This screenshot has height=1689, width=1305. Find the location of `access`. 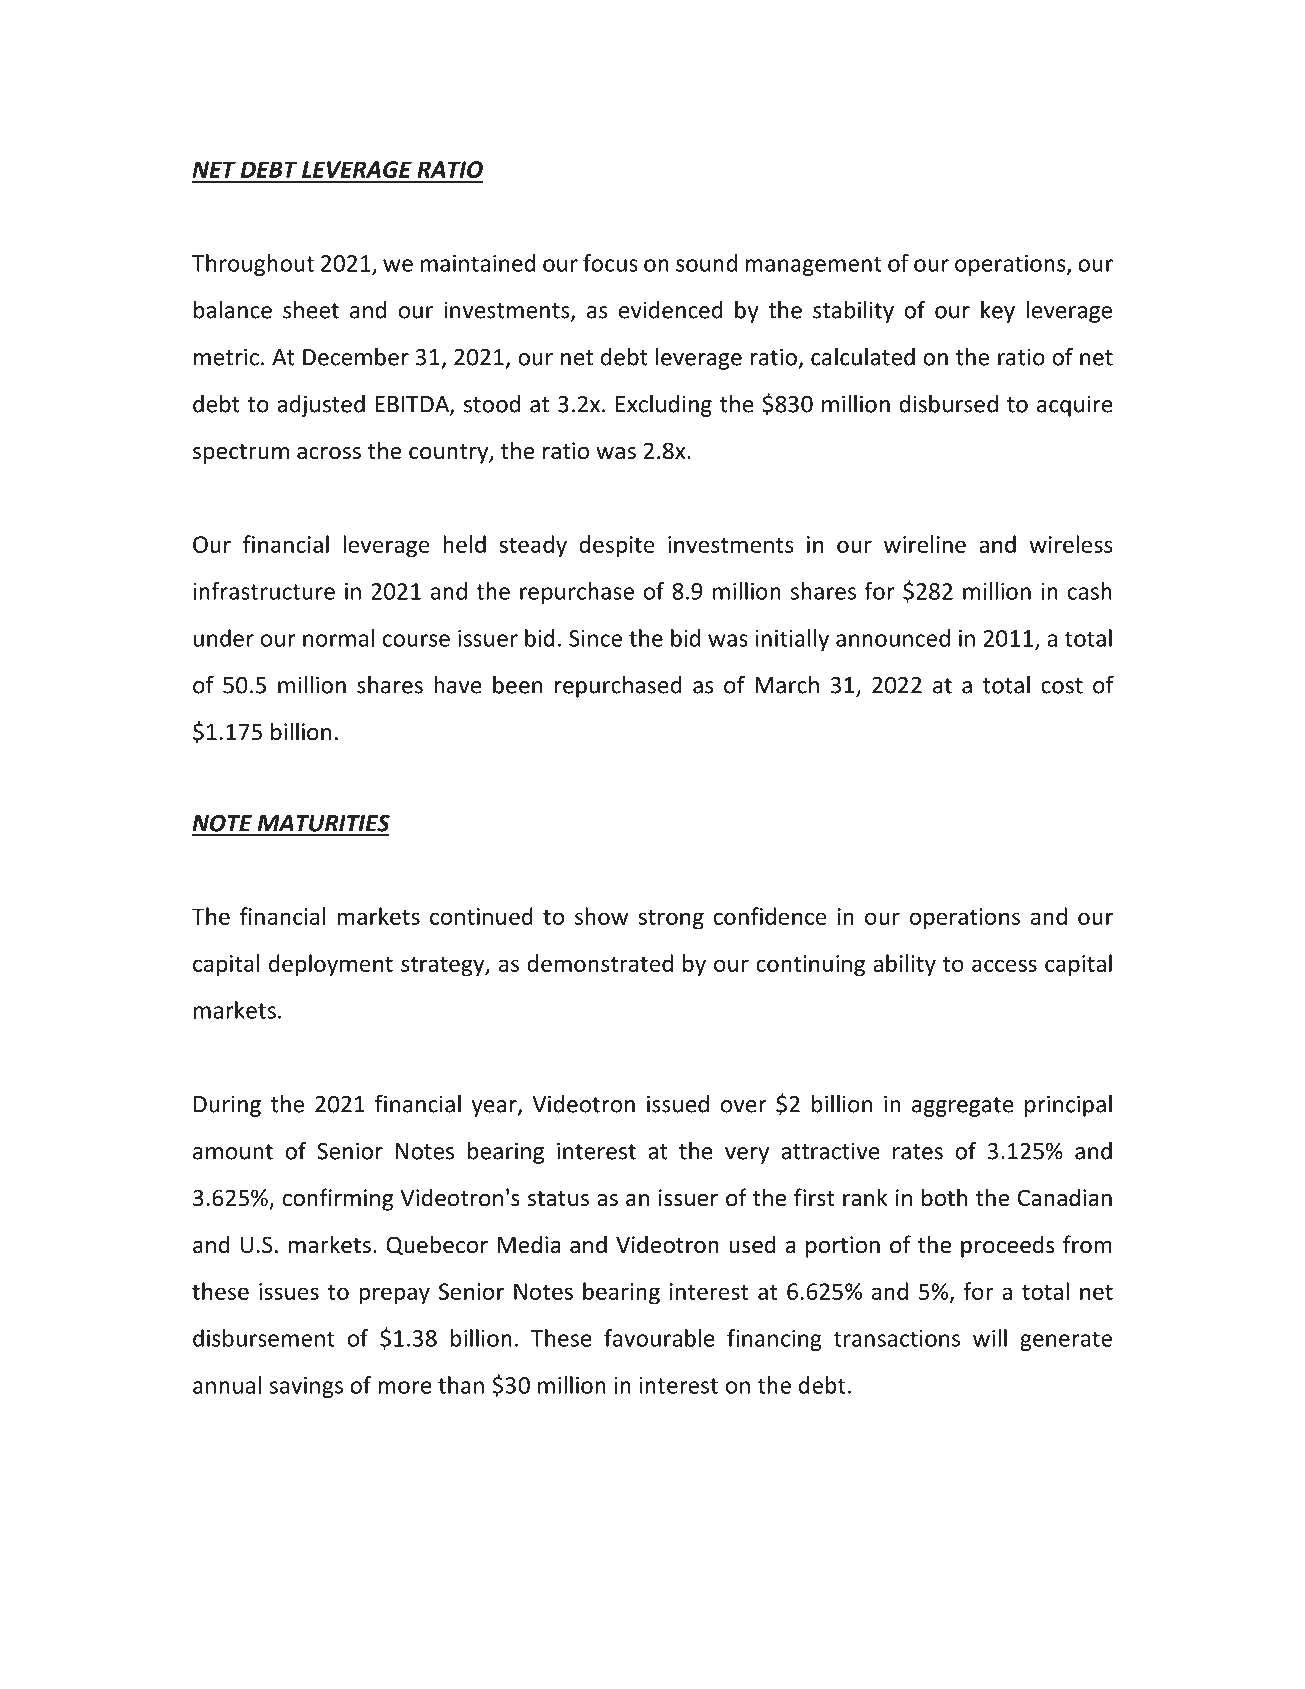

access is located at coordinates (1004, 965).
